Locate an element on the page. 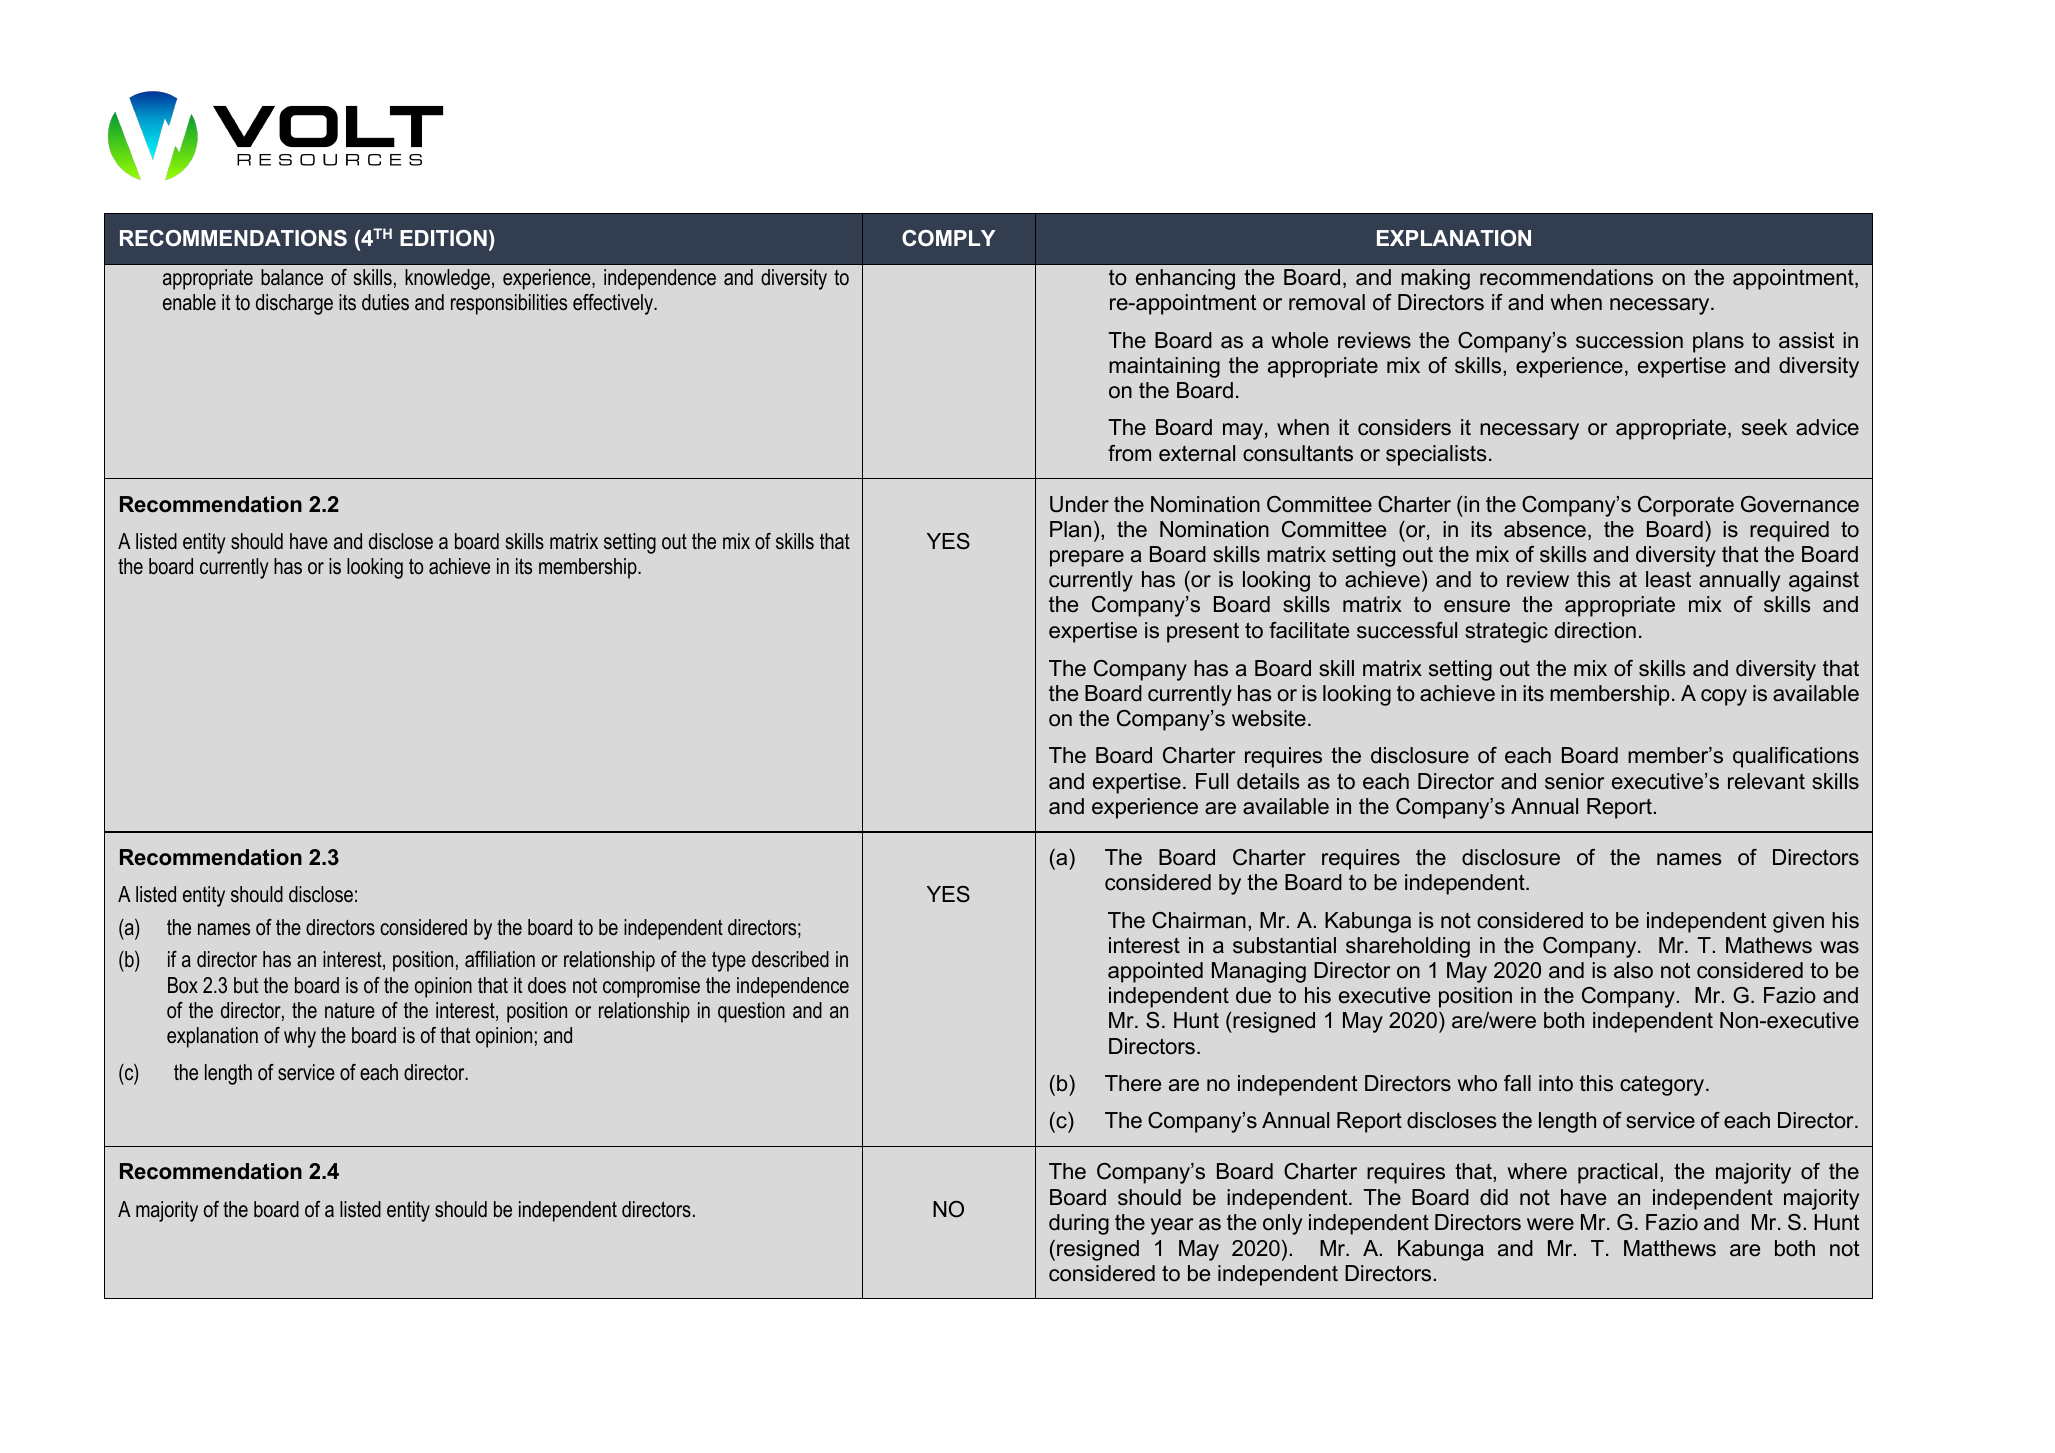 Image resolution: width=2055 pixels, height=1453 pixels. given is located at coordinates (1798, 922).
